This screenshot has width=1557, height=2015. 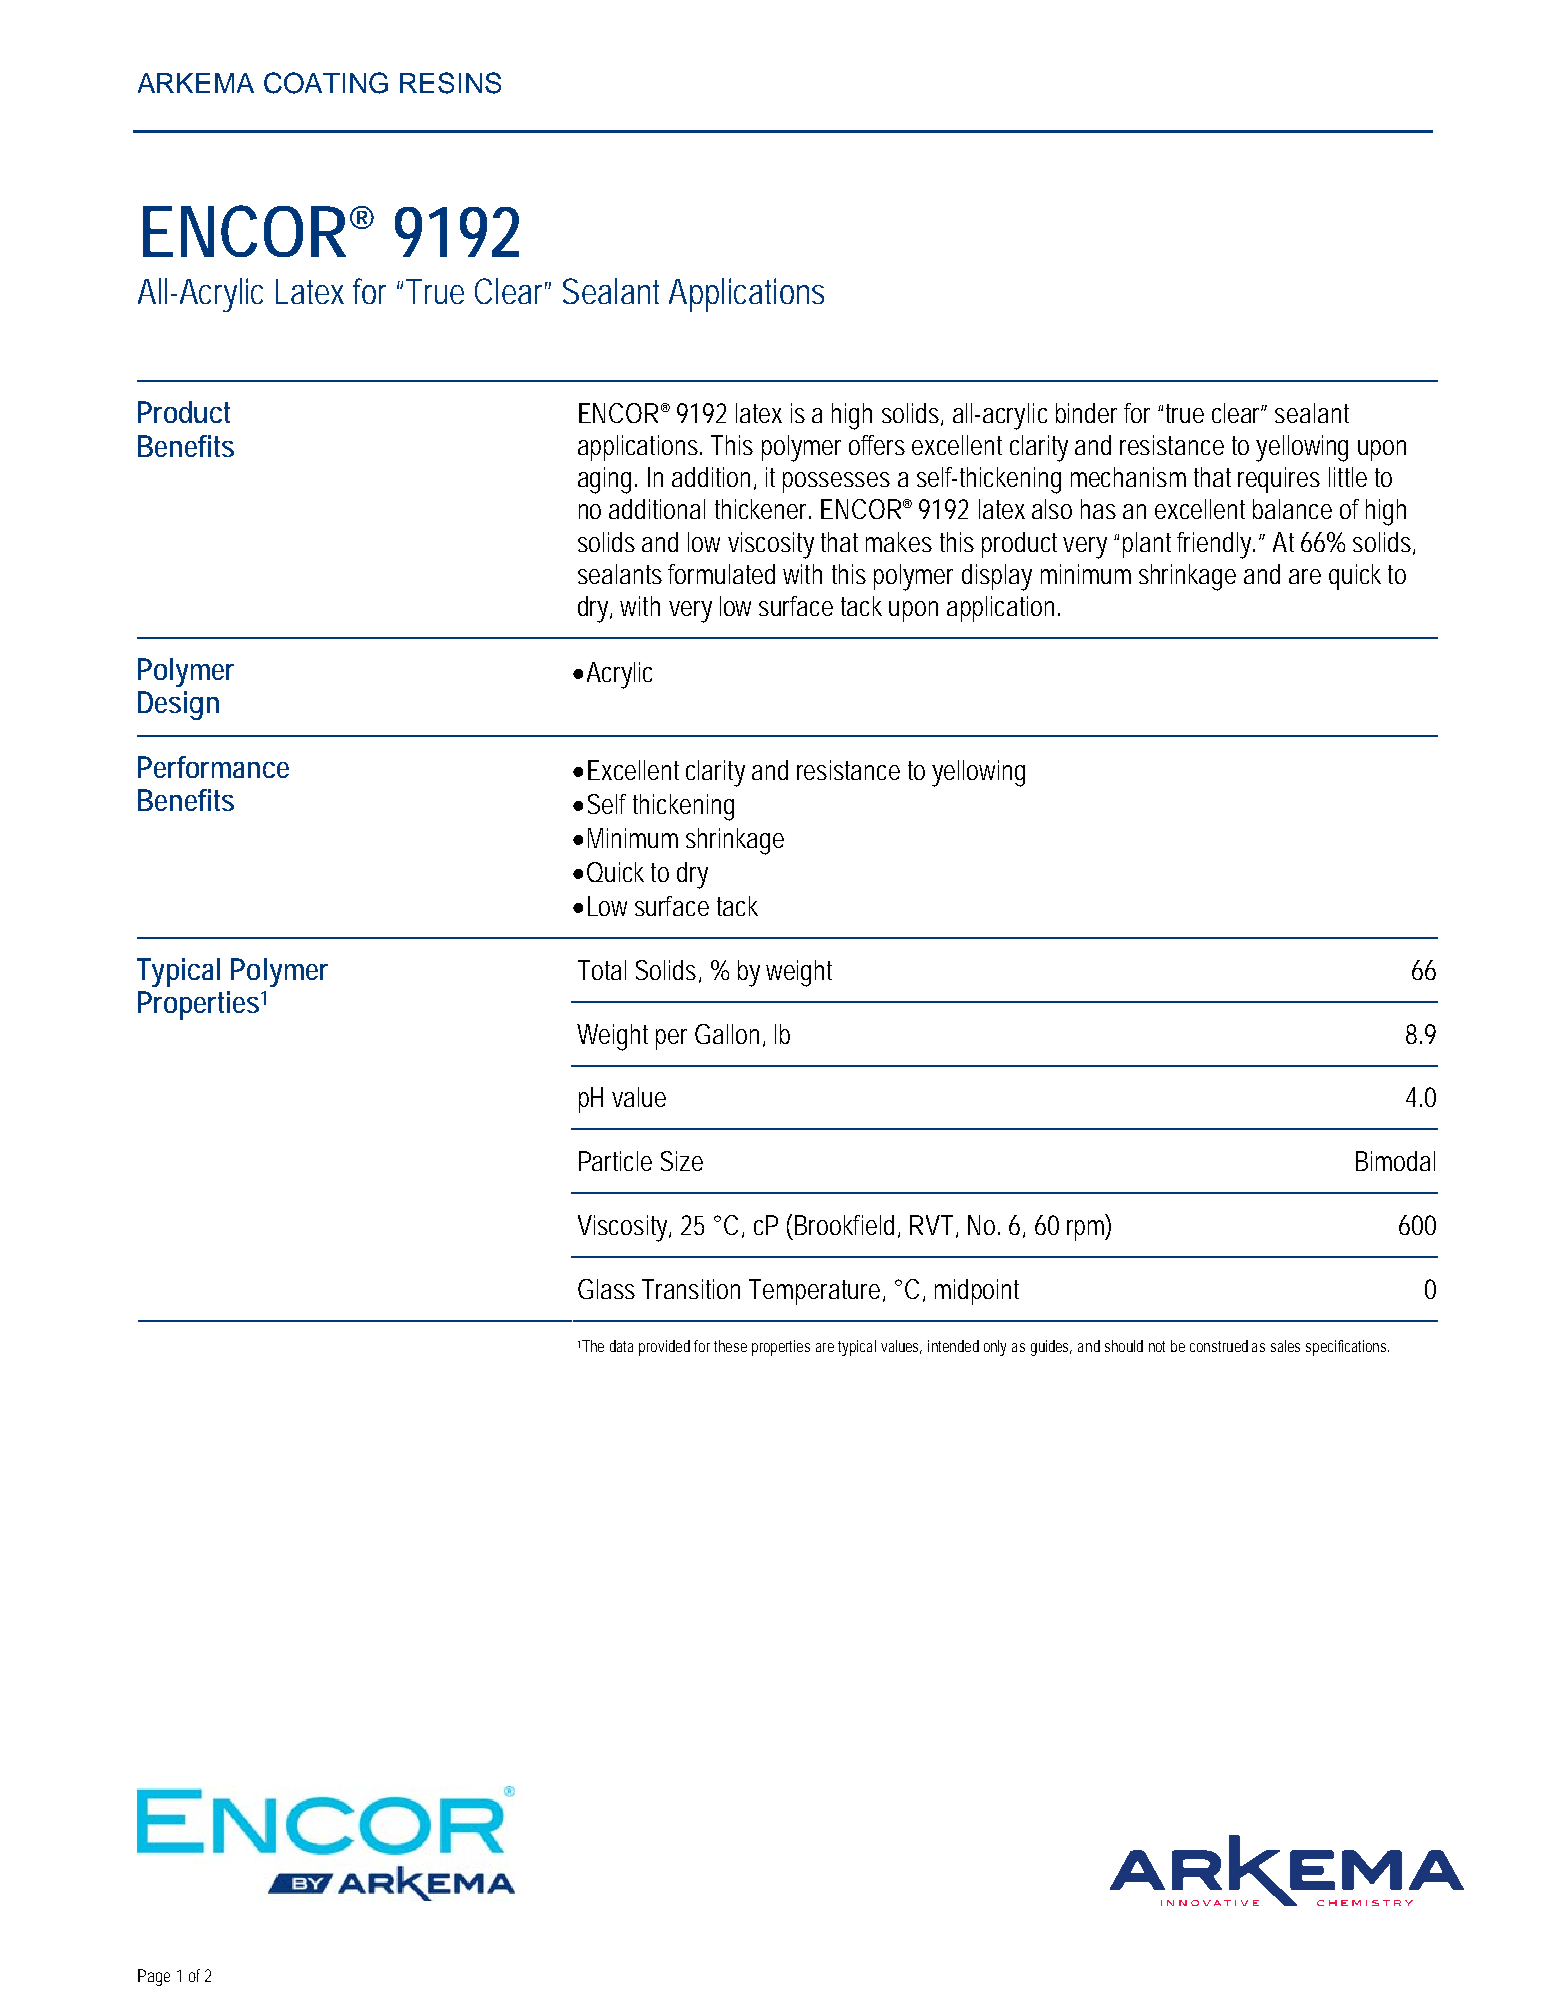 I want to click on binder, so click(x=1086, y=413).
